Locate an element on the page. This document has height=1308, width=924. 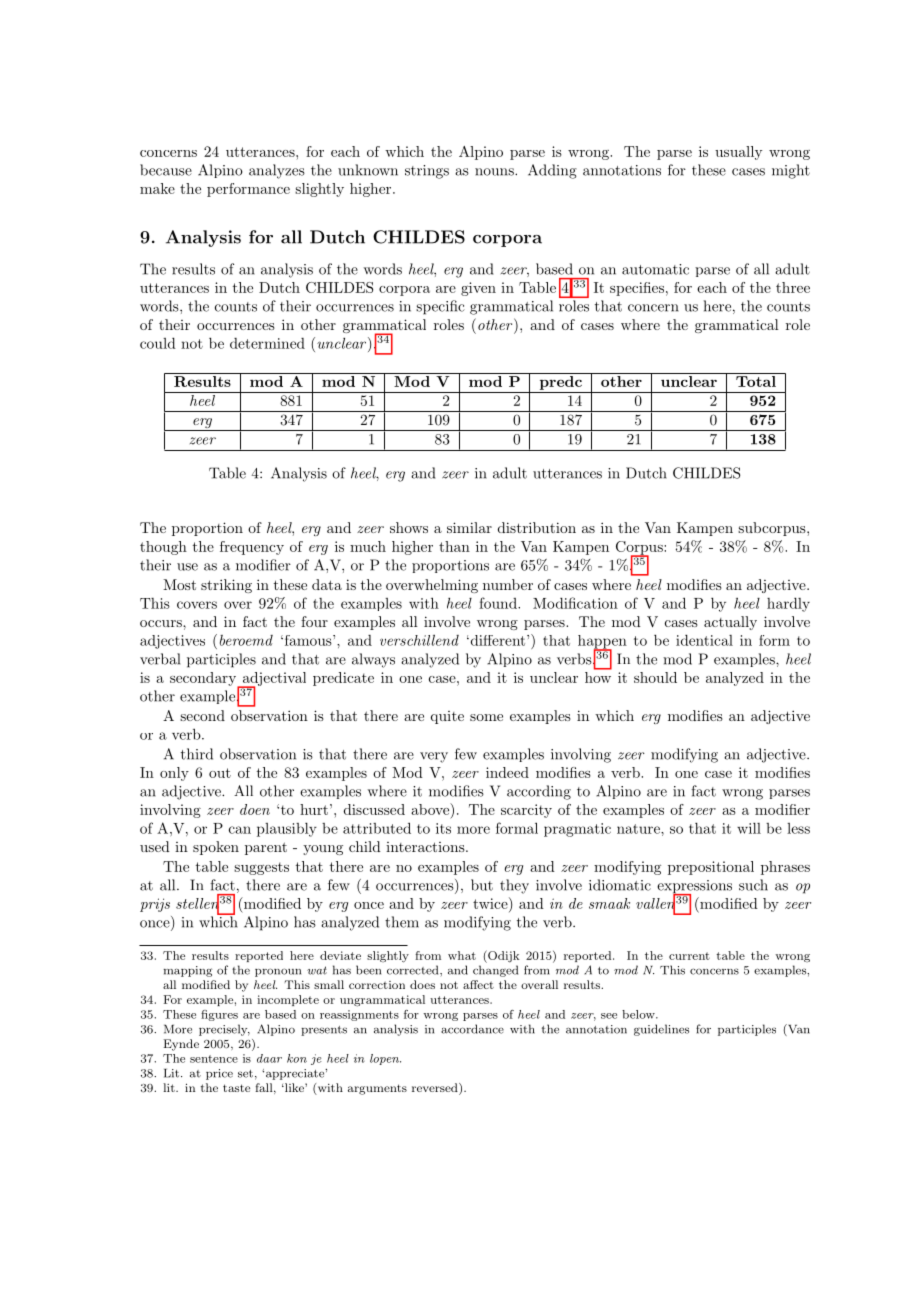
sentence is located at coordinates (214, 1059).
